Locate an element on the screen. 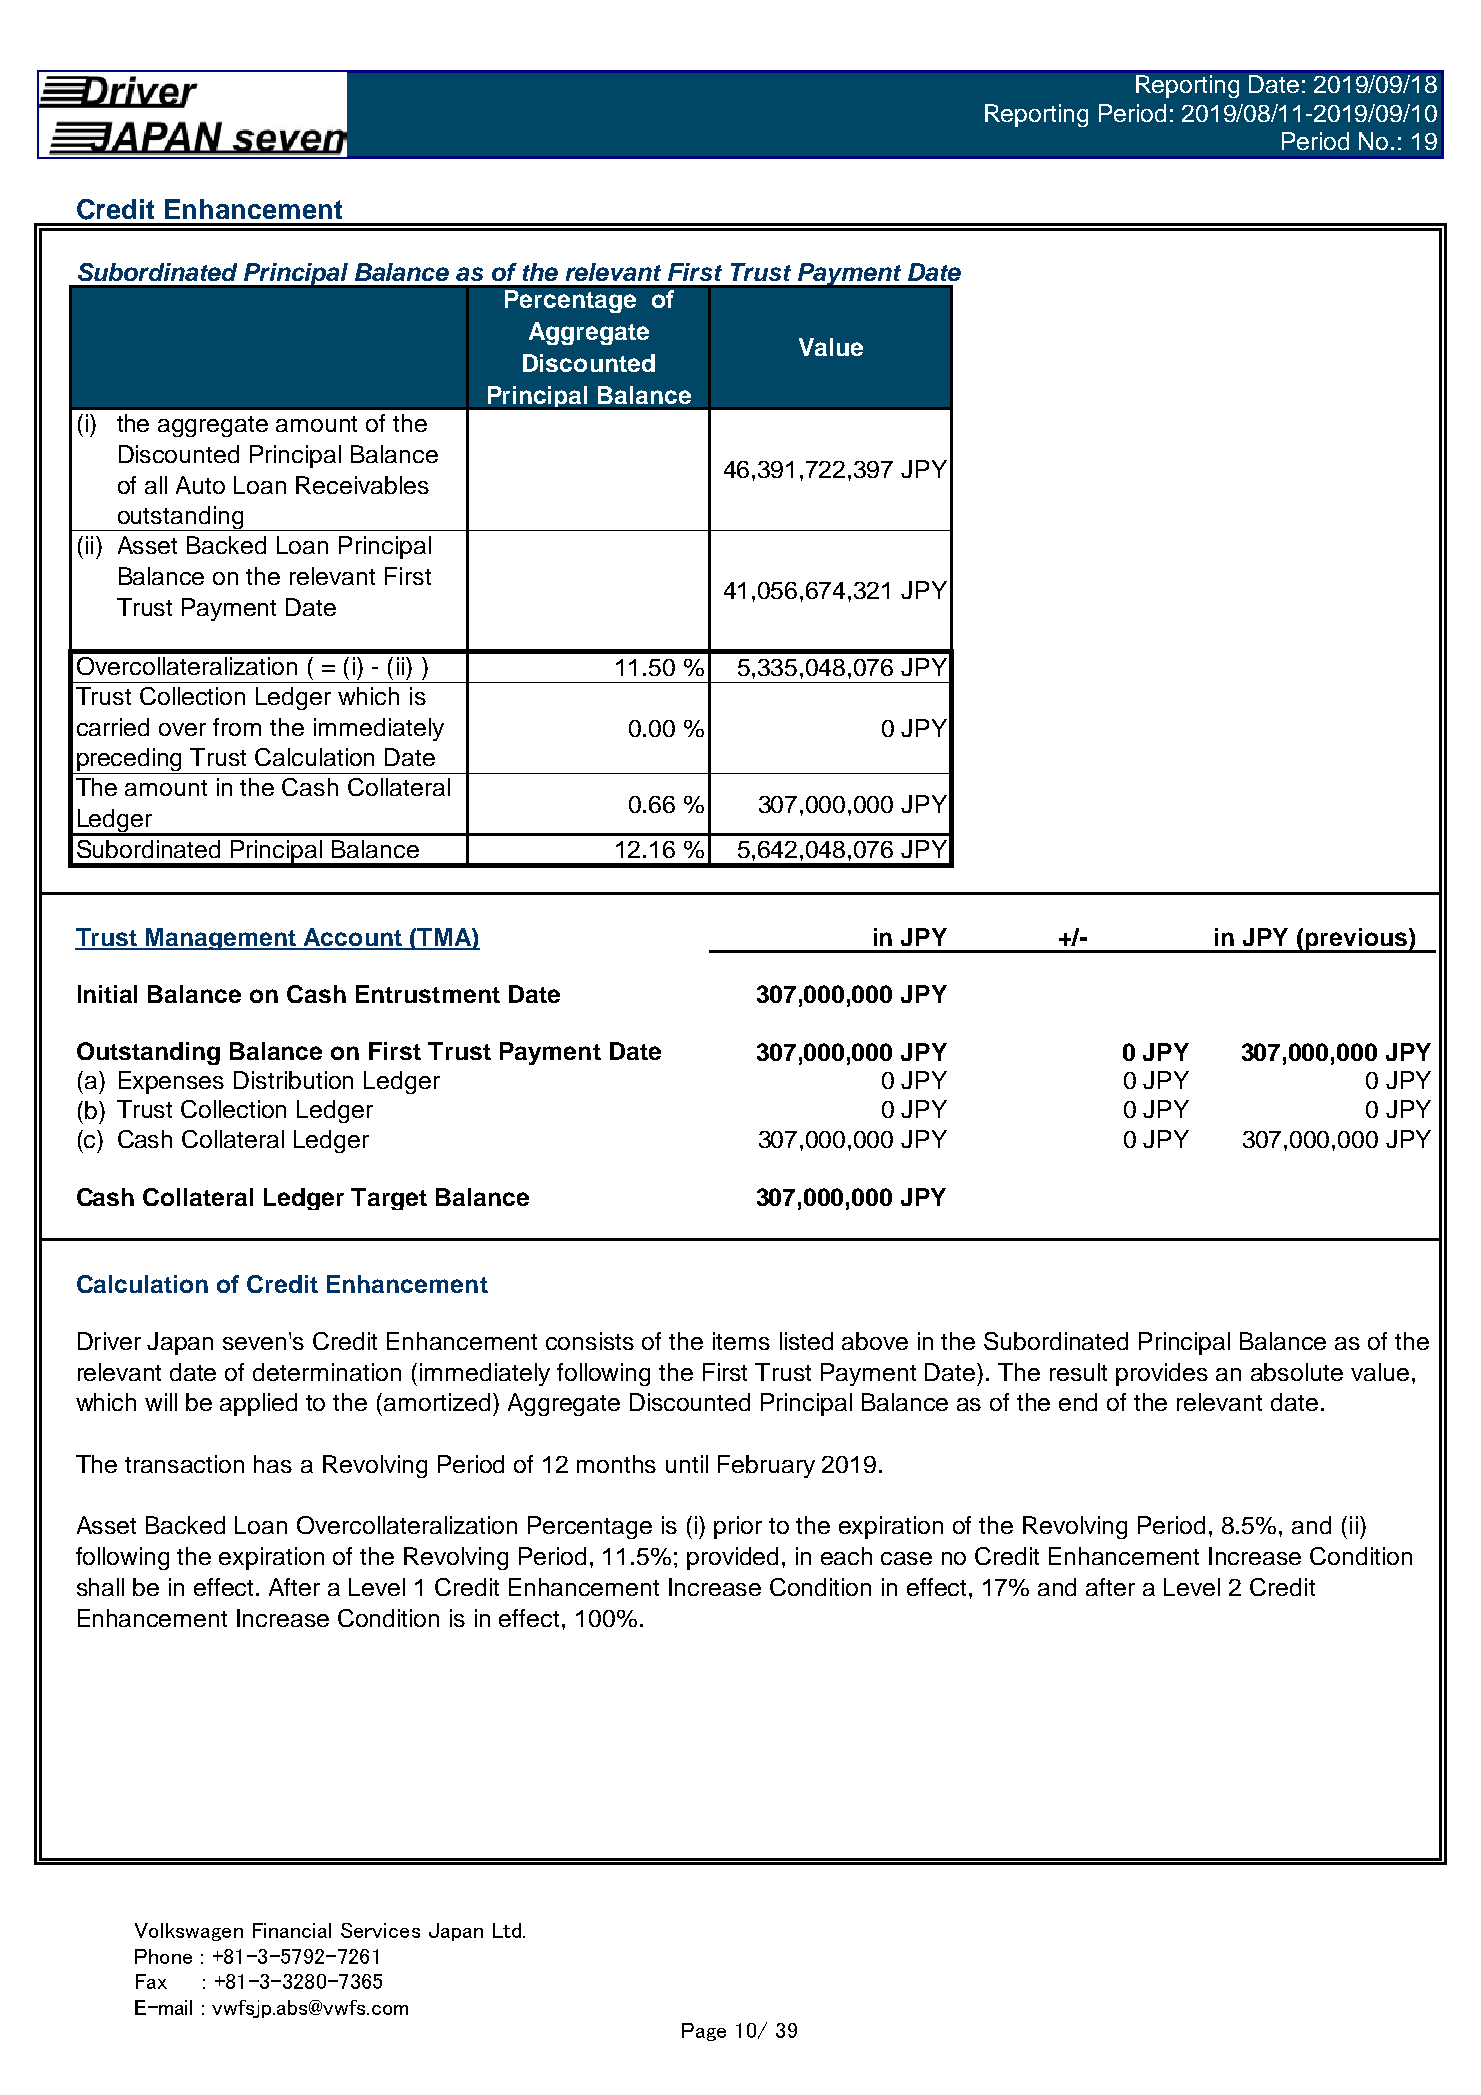  provides is located at coordinates (1162, 1374).
